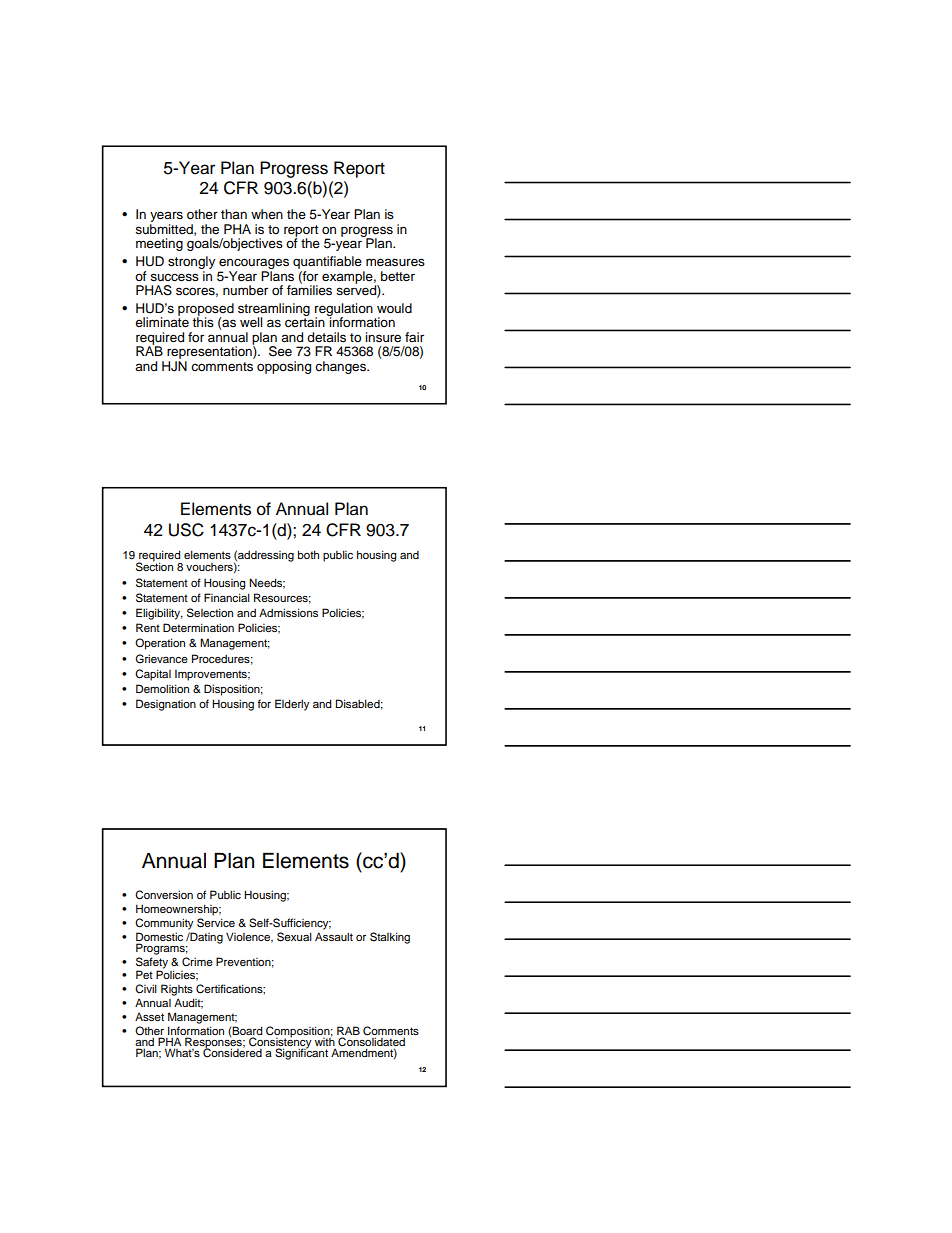  What do you see at coordinates (308, 554) in the document?
I see `both` at bounding box center [308, 554].
